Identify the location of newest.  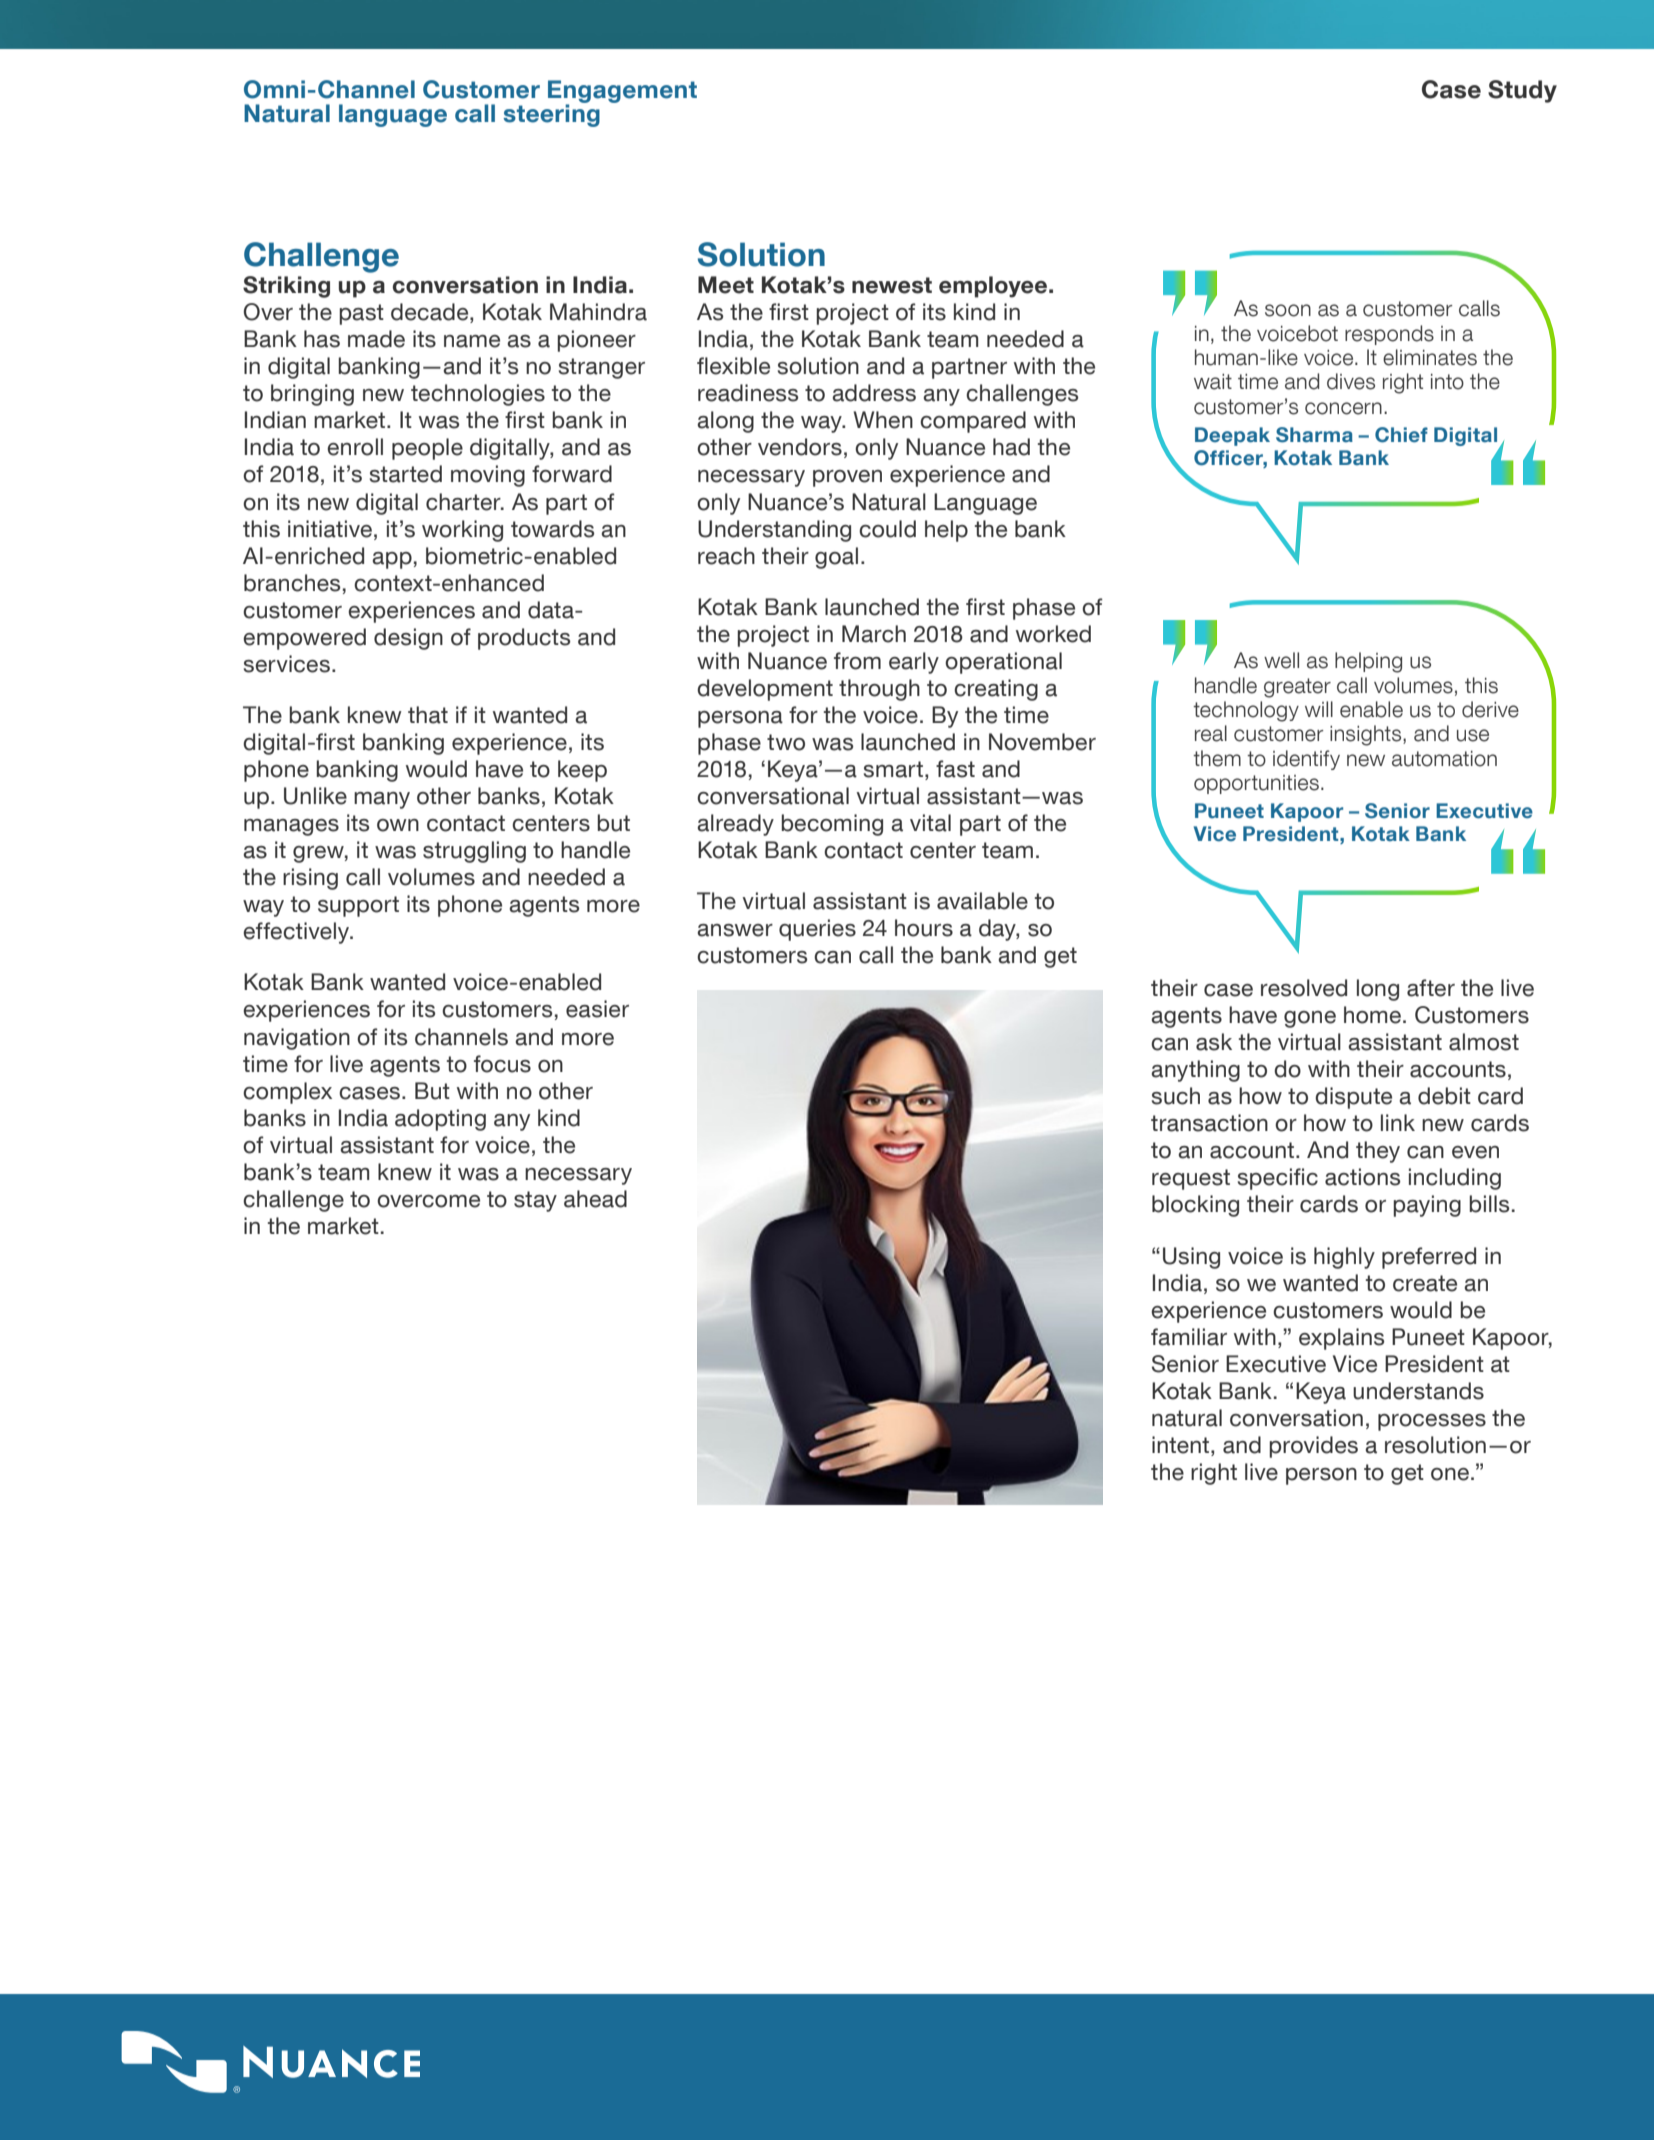
(892, 285).
